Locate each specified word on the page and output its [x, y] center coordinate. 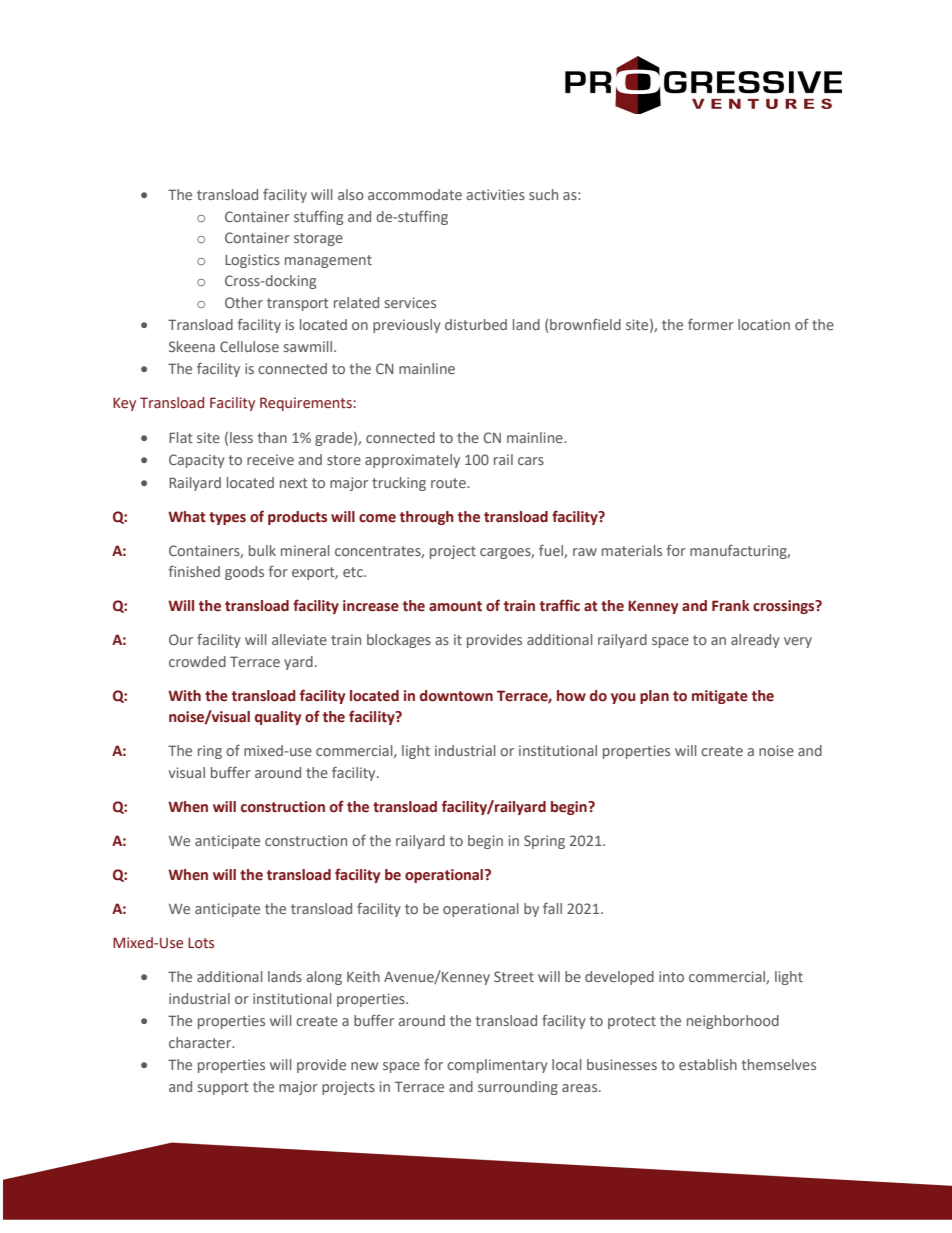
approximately [412, 461]
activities [495, 194]
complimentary [497, 1066]
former [711, 324]
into [671, 976]
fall [552, 908]
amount [455, 606]
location [764, 324]
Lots [201, 943]
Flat [181, 437]
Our [181, 639]
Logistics [252, 261]
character [201, 1042]
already [755, 641]
